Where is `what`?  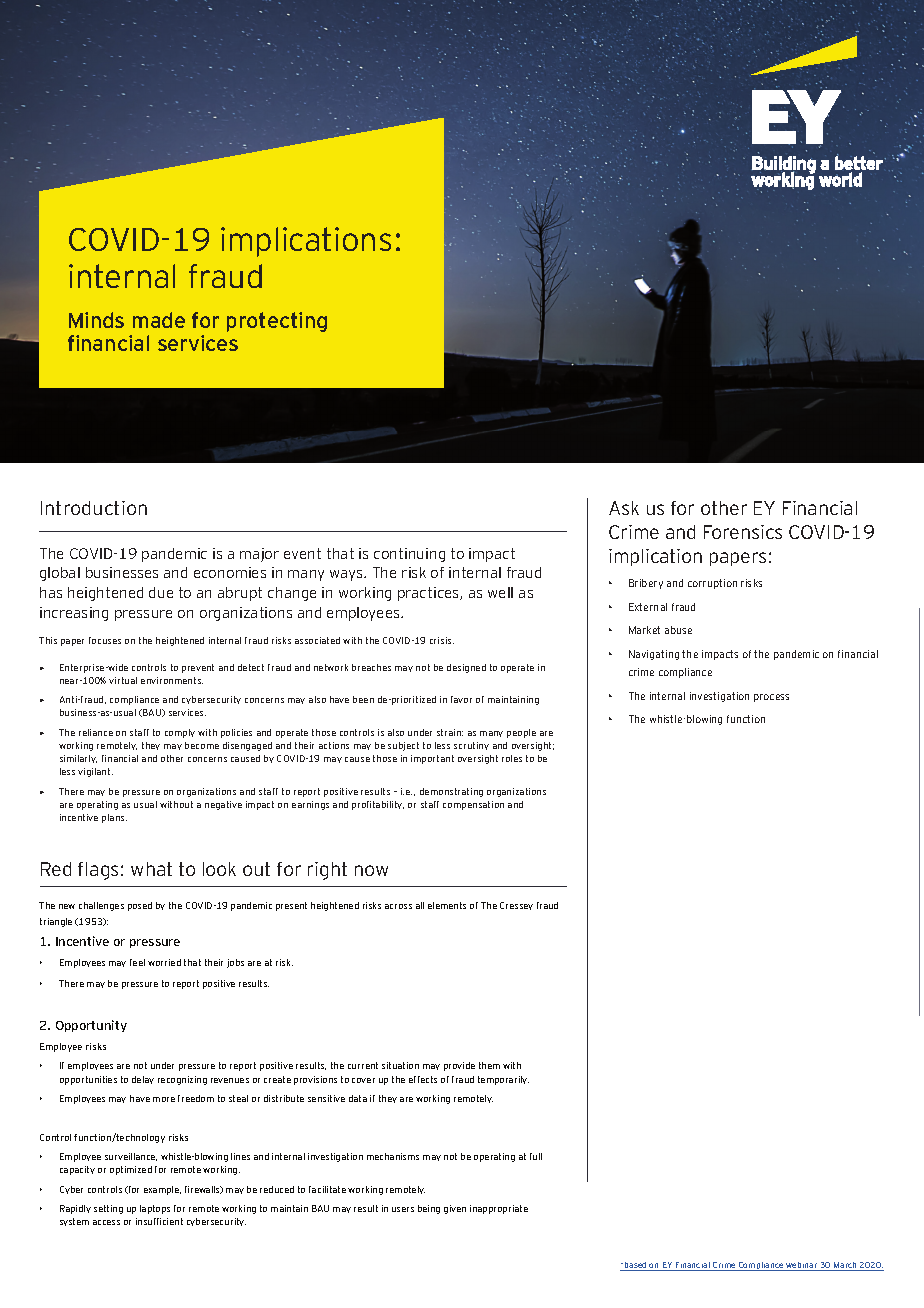 what is located at coordinates (151, 869).
